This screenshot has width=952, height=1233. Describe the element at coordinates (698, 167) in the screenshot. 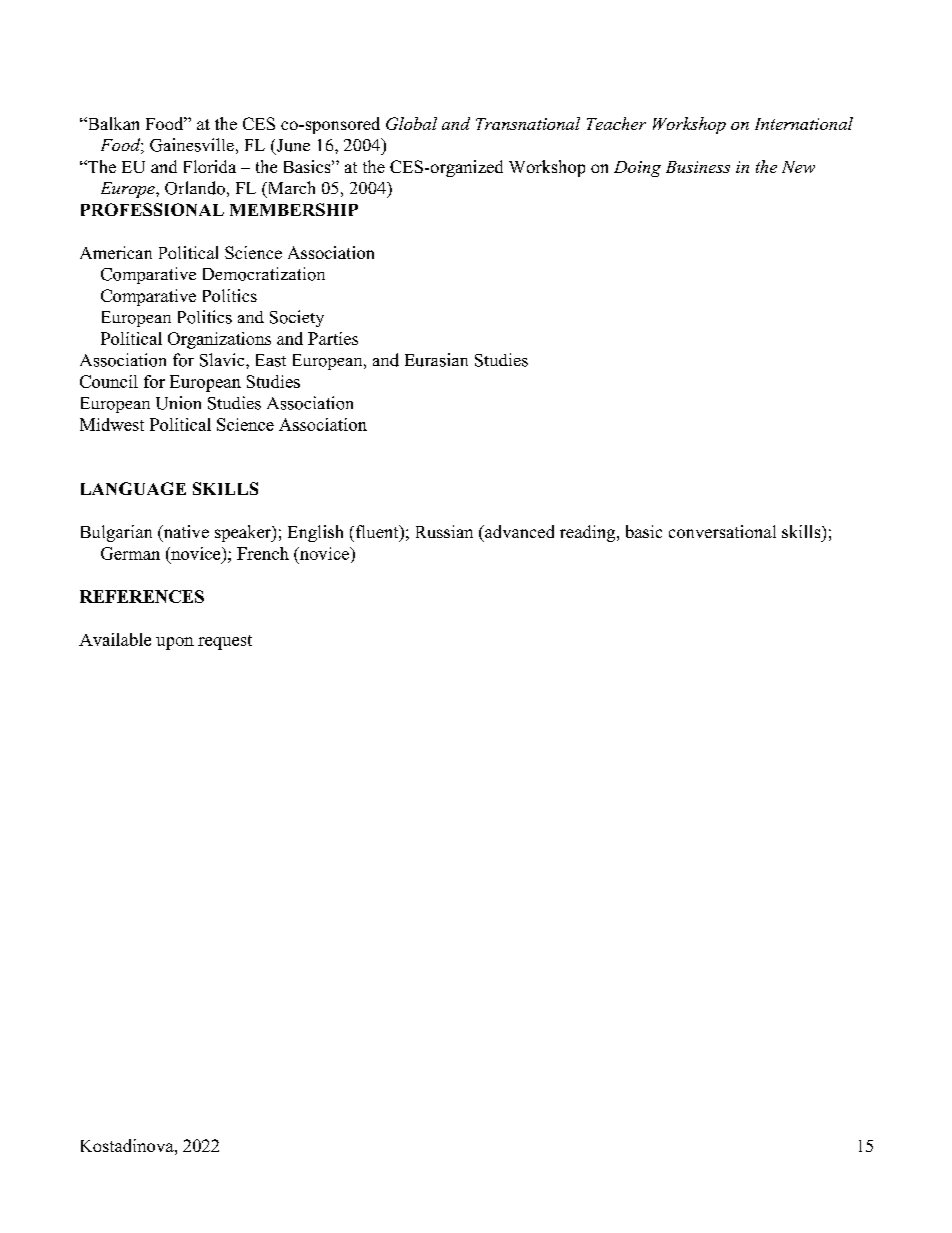

I see `Business` at that location.
